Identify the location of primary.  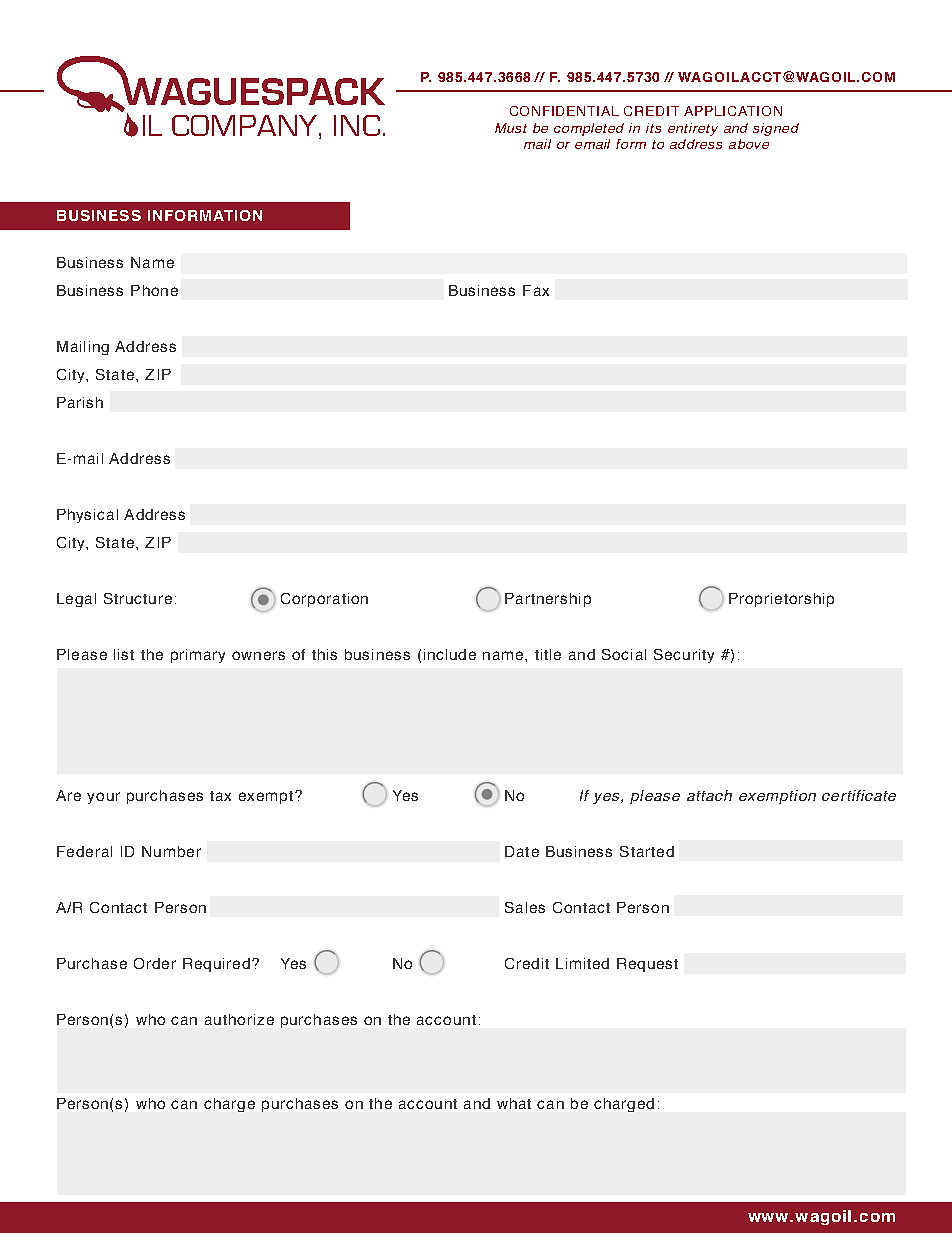
(198, 656).
